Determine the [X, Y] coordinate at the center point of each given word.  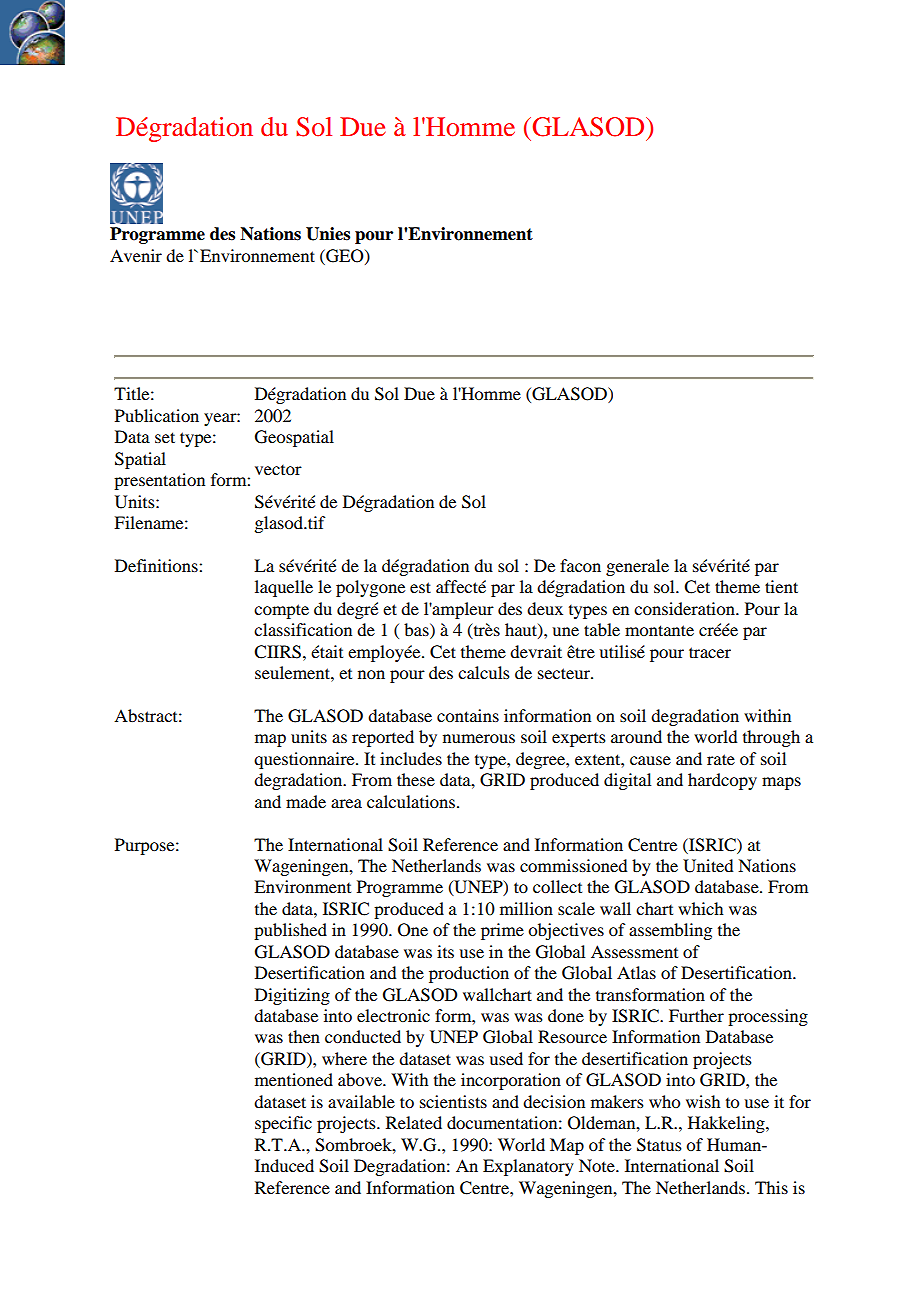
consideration [685, 608]
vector [278, 470]
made [306, 801]
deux [545, 608]
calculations [411, 801]
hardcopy [722, 781]
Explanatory [528, 1167]
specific [283, 1124]
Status [659, 1145]
